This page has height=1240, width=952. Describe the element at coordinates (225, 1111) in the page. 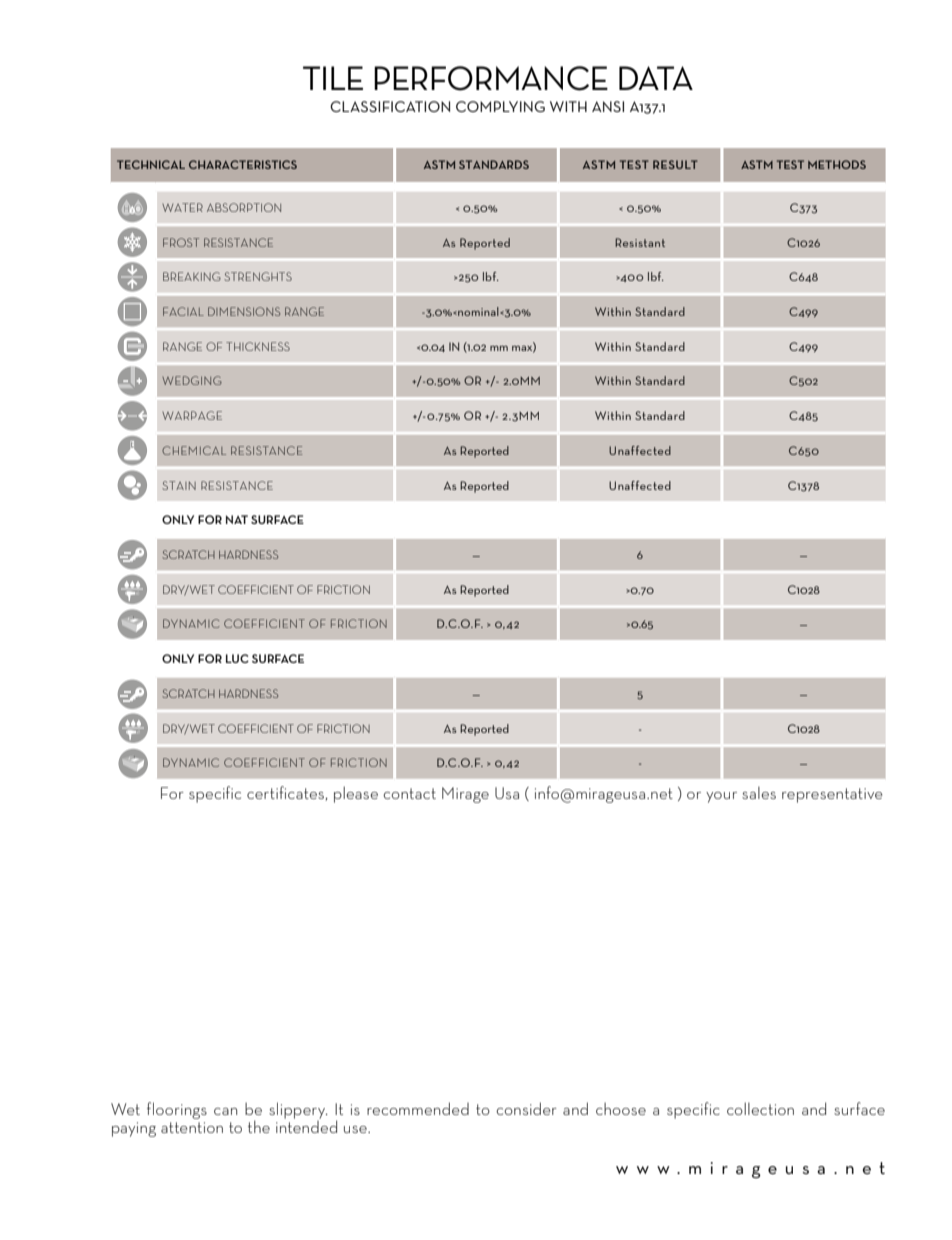

I see `can` at that location.
